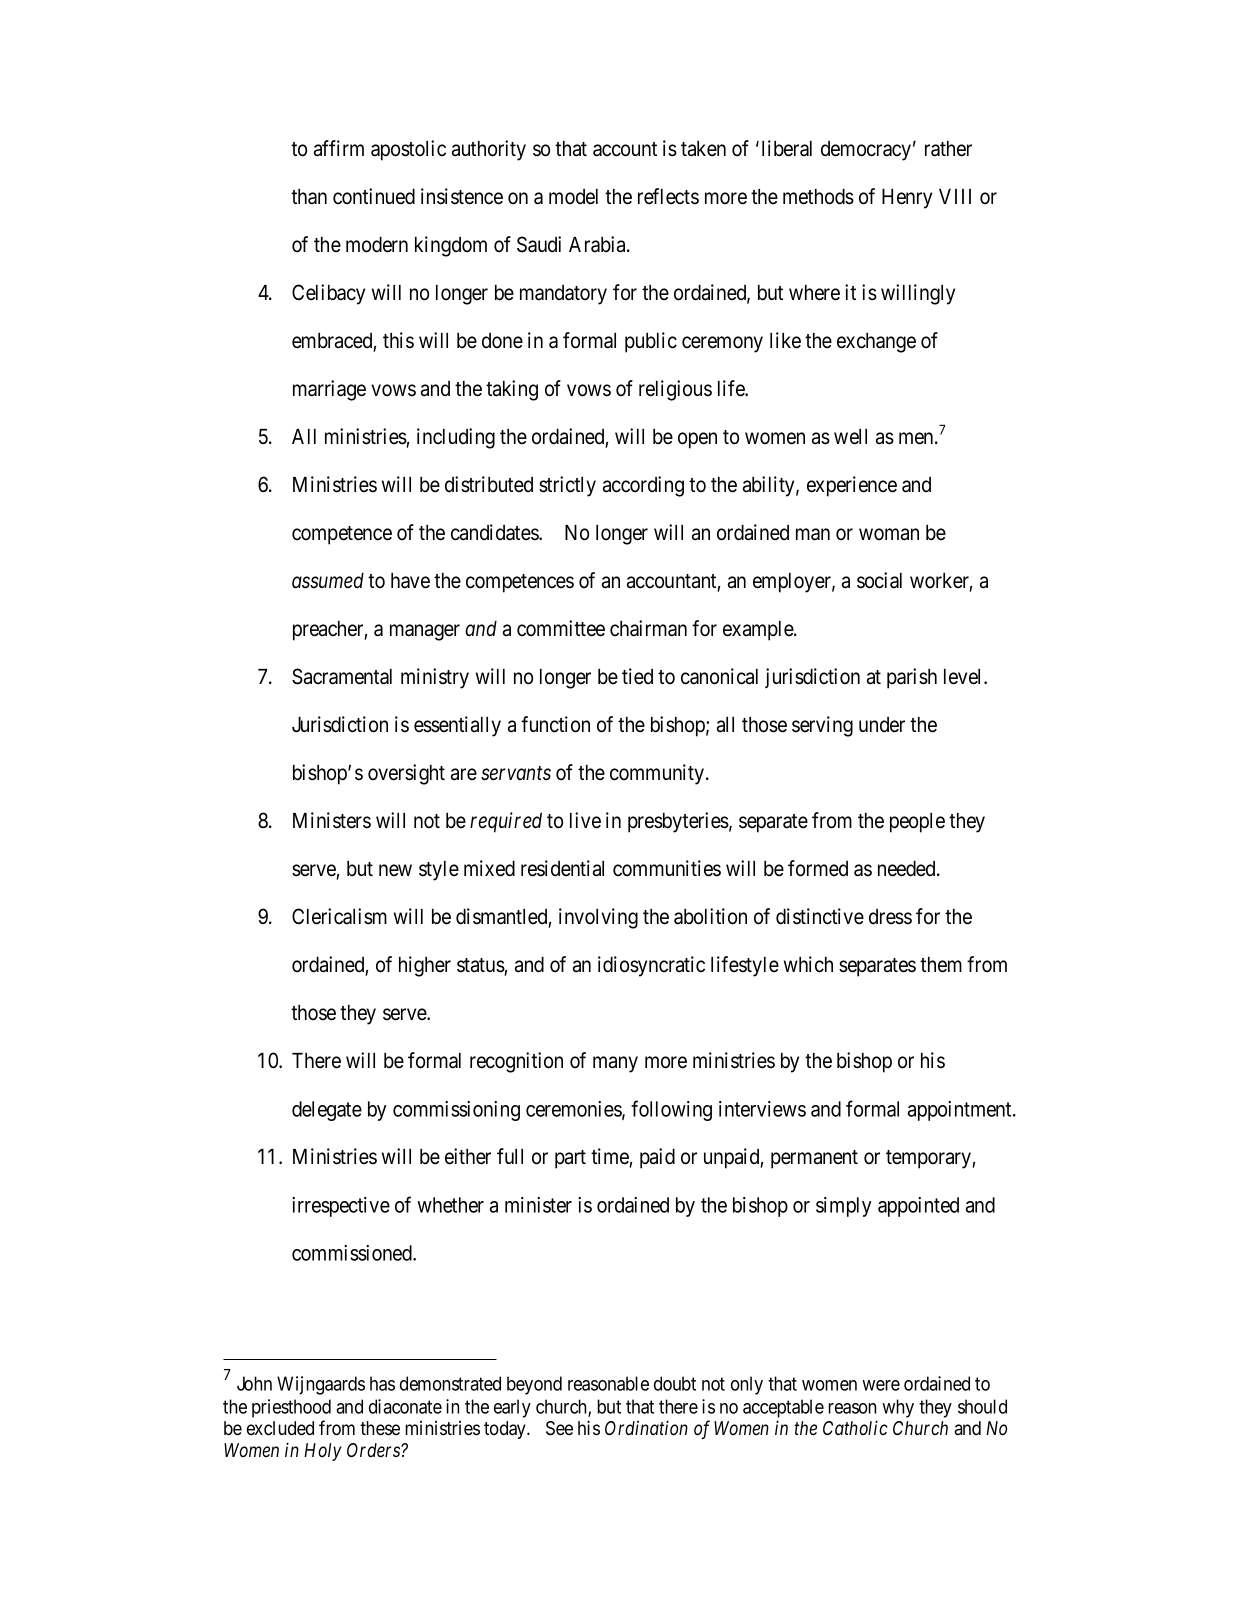 Image resolution: width=1235 pixels, height=1598 pixels. I want to click on these, so click(380, 1428).
